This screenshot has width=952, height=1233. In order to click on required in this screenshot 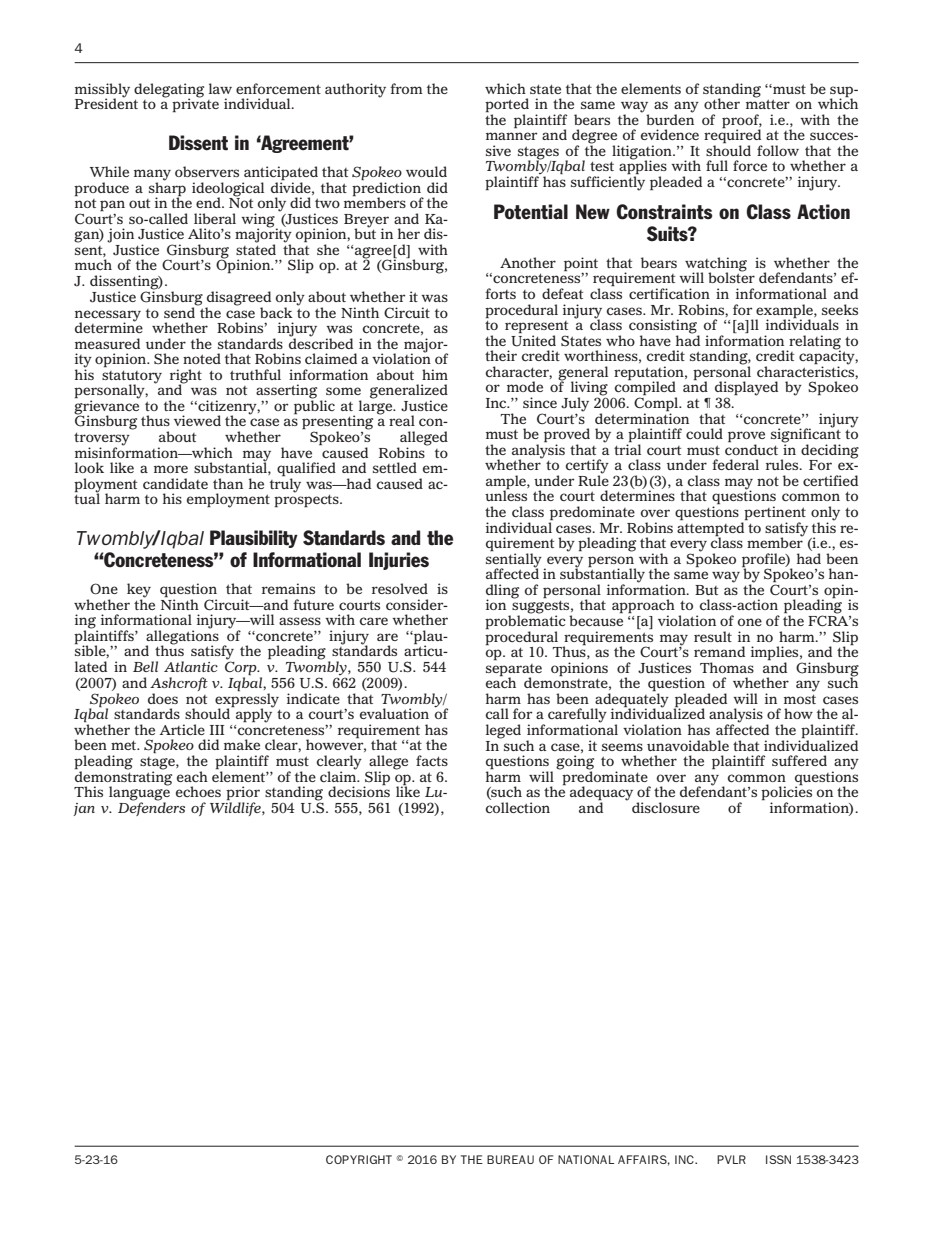, I will do `click(733, 136)`.
